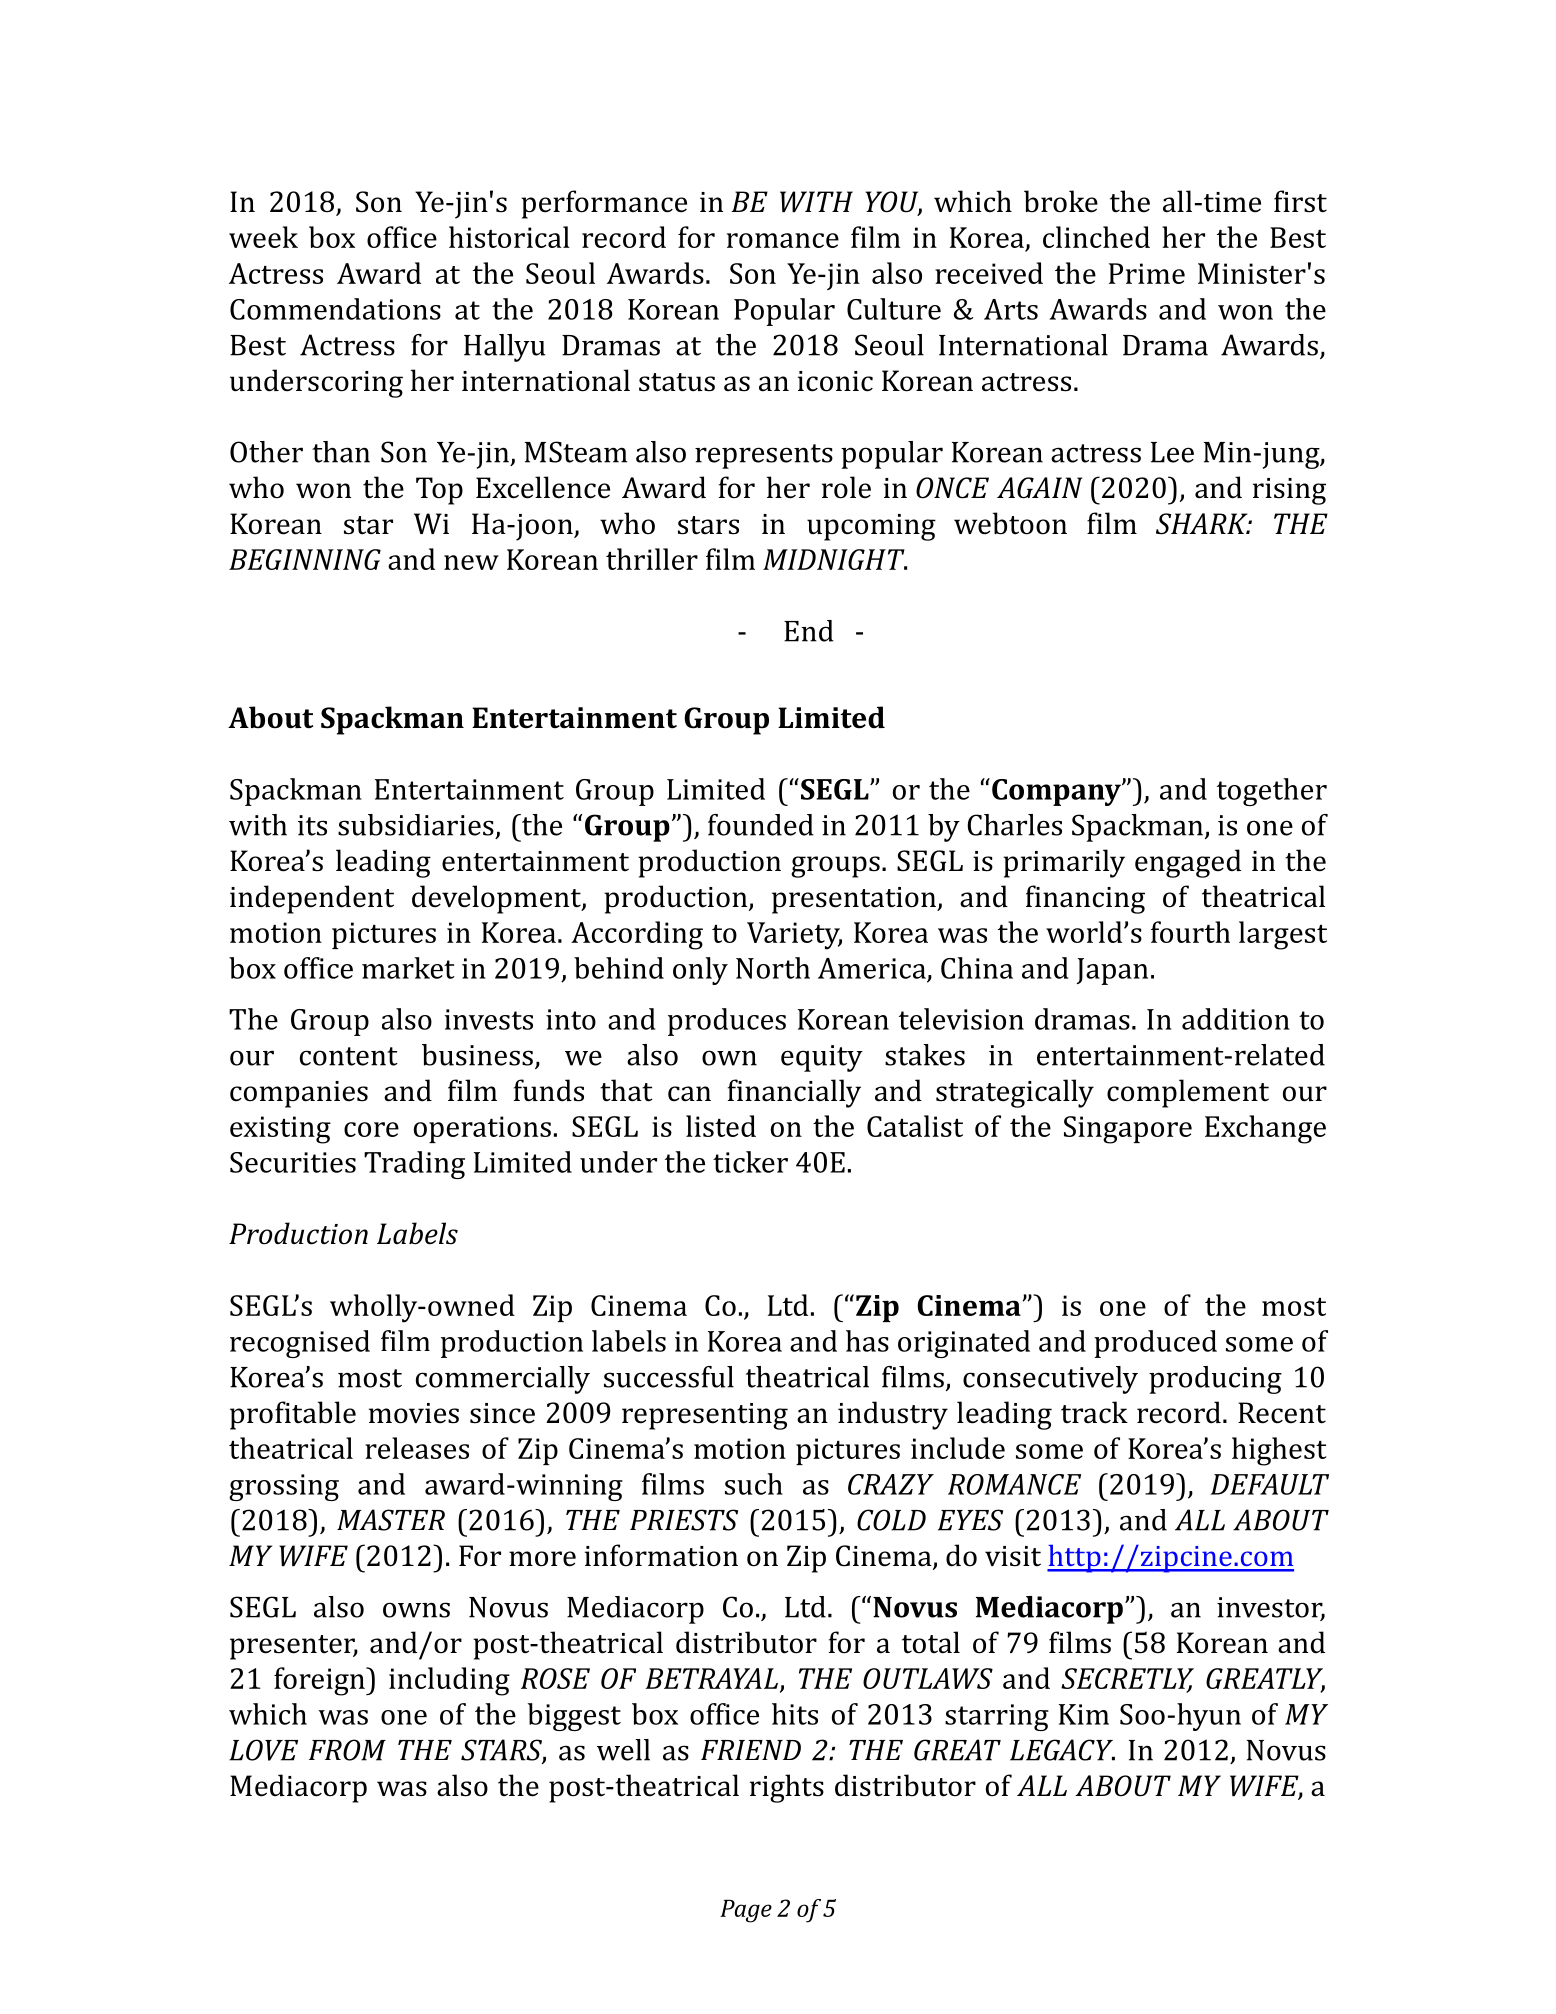  I want to click on Singapore, so click(1128, 1130).
